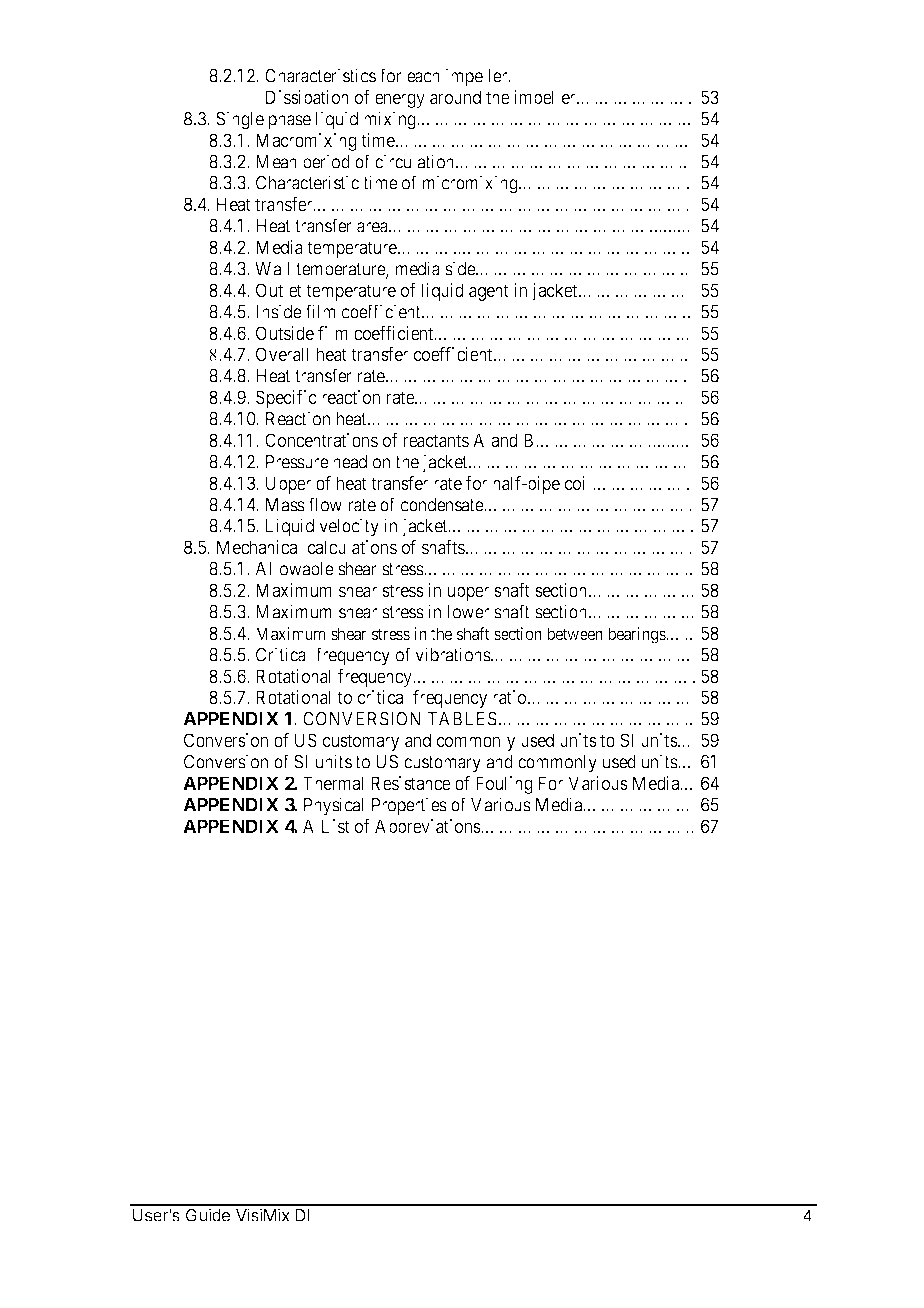 This screenshot has height=1308, width=924. I want to click on energy, so click(400, 100).
